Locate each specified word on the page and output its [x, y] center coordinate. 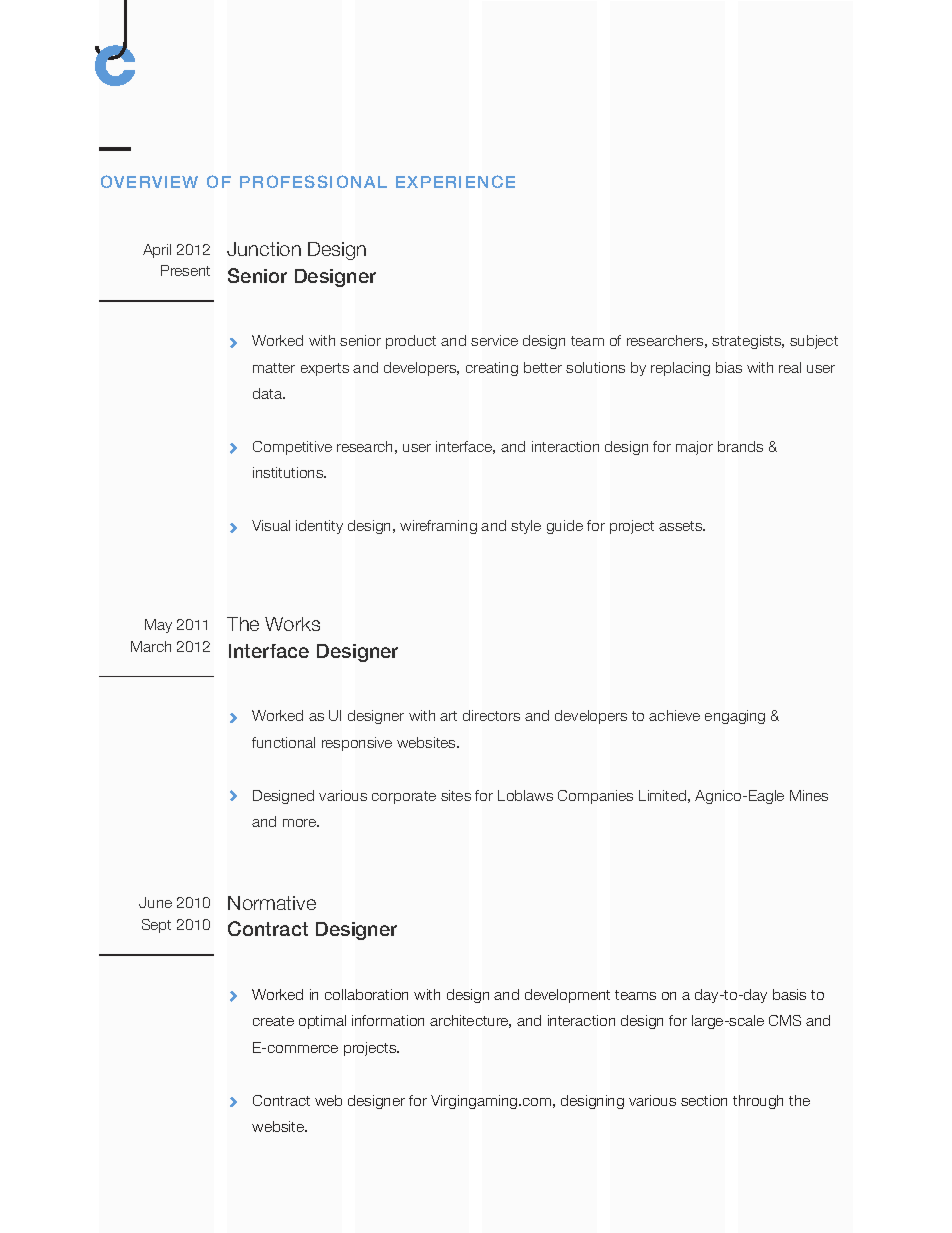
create [273, 1021]
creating [492, 369]
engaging [735, 717]
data [269, 393]
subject [814, 342]
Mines [809, 795]
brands [740, 446]
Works [292, 624]
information [388, 1020]
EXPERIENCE [455, 181]
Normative [272, 903]
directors [491, 715]
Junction [264, 249]
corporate [404, 797]
